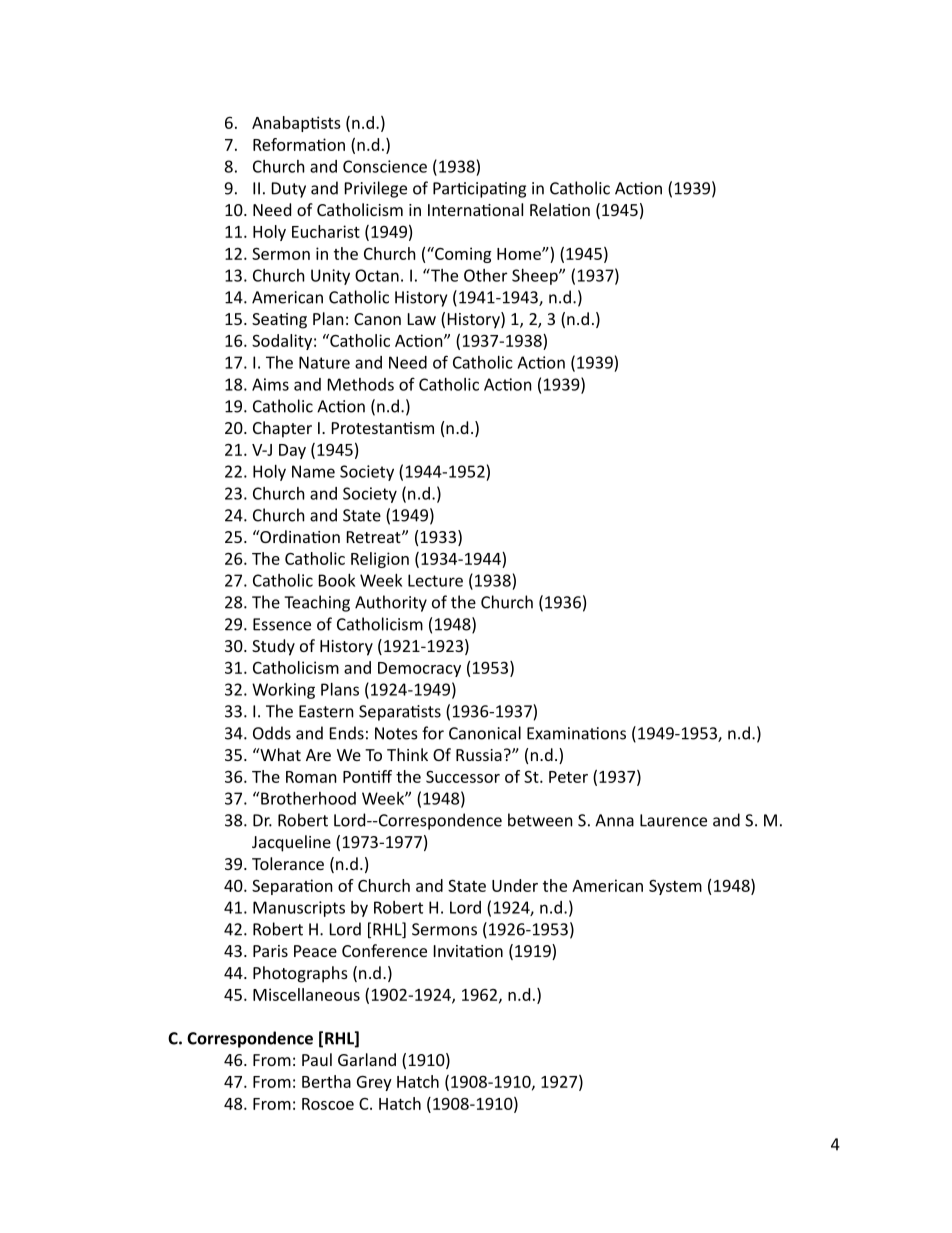 This image has height=1233, width=952. What do you see at coordinates (374, 1083) in the image?
I see `Grey` at bounding box center [374, 1083].
